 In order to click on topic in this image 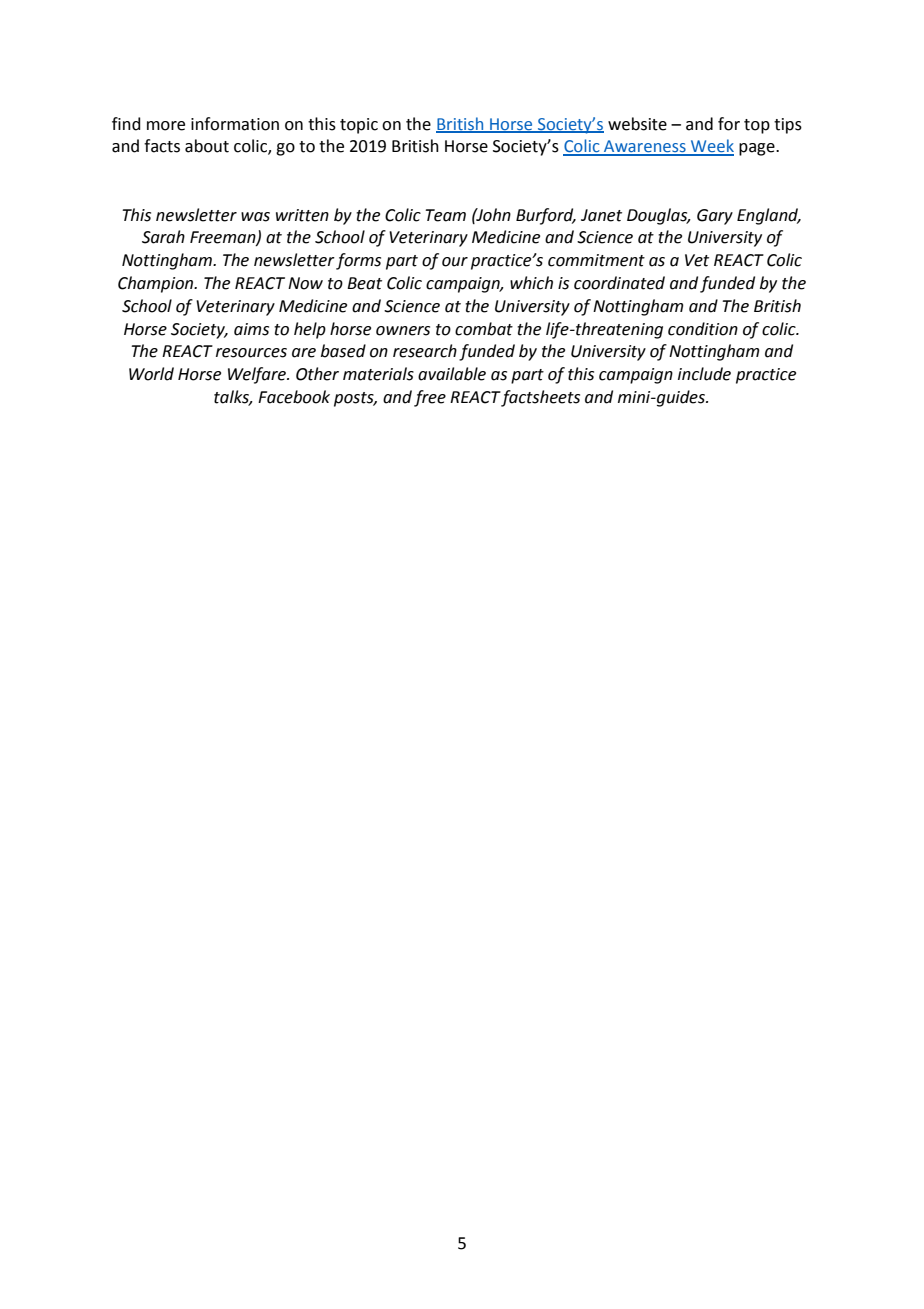, I will do `click(359, 126)`.
